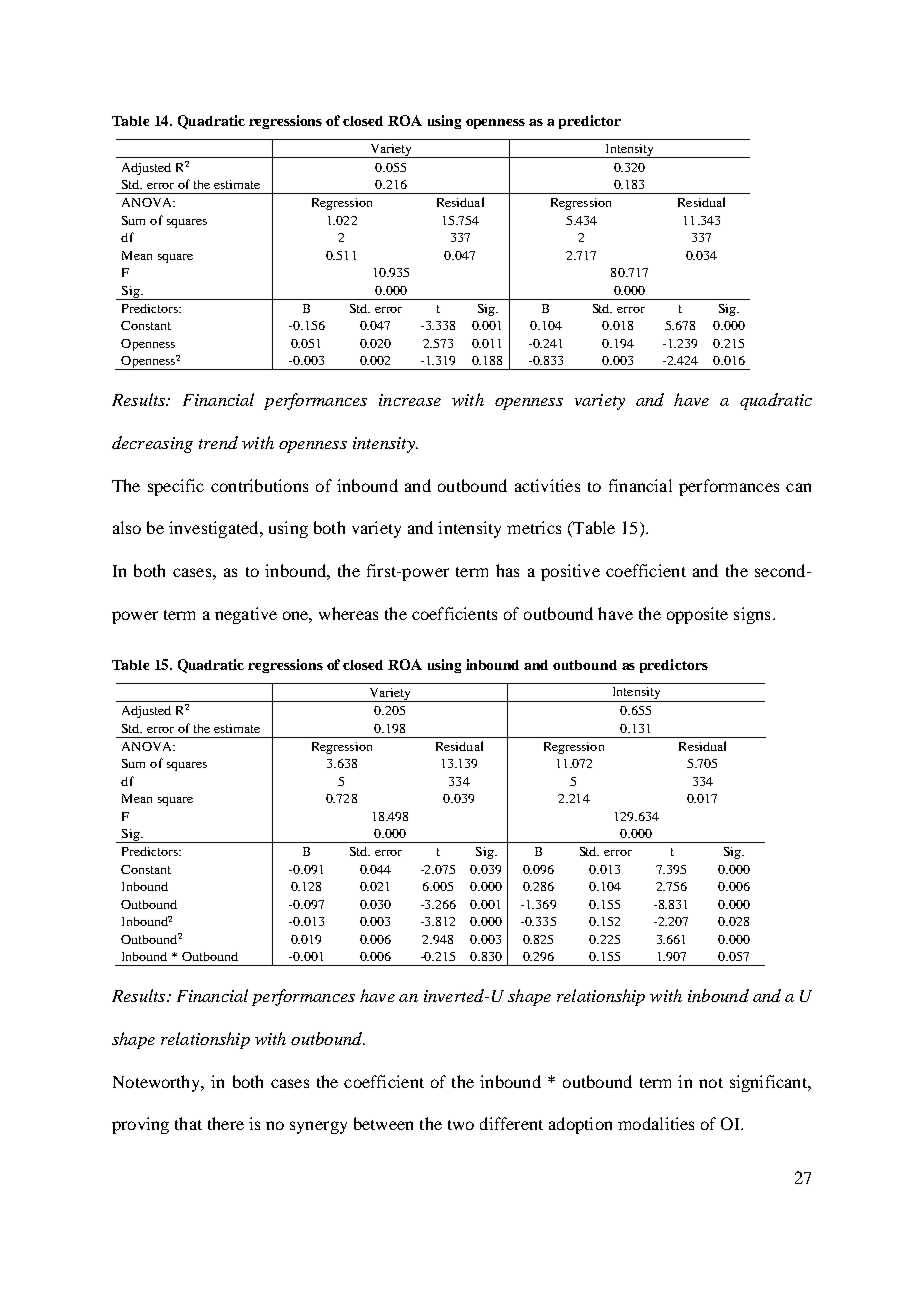 The width and height of the image is (924, 1308). Describe the element at coordinates (246, 615) in the image. I see `negative` at that location.
